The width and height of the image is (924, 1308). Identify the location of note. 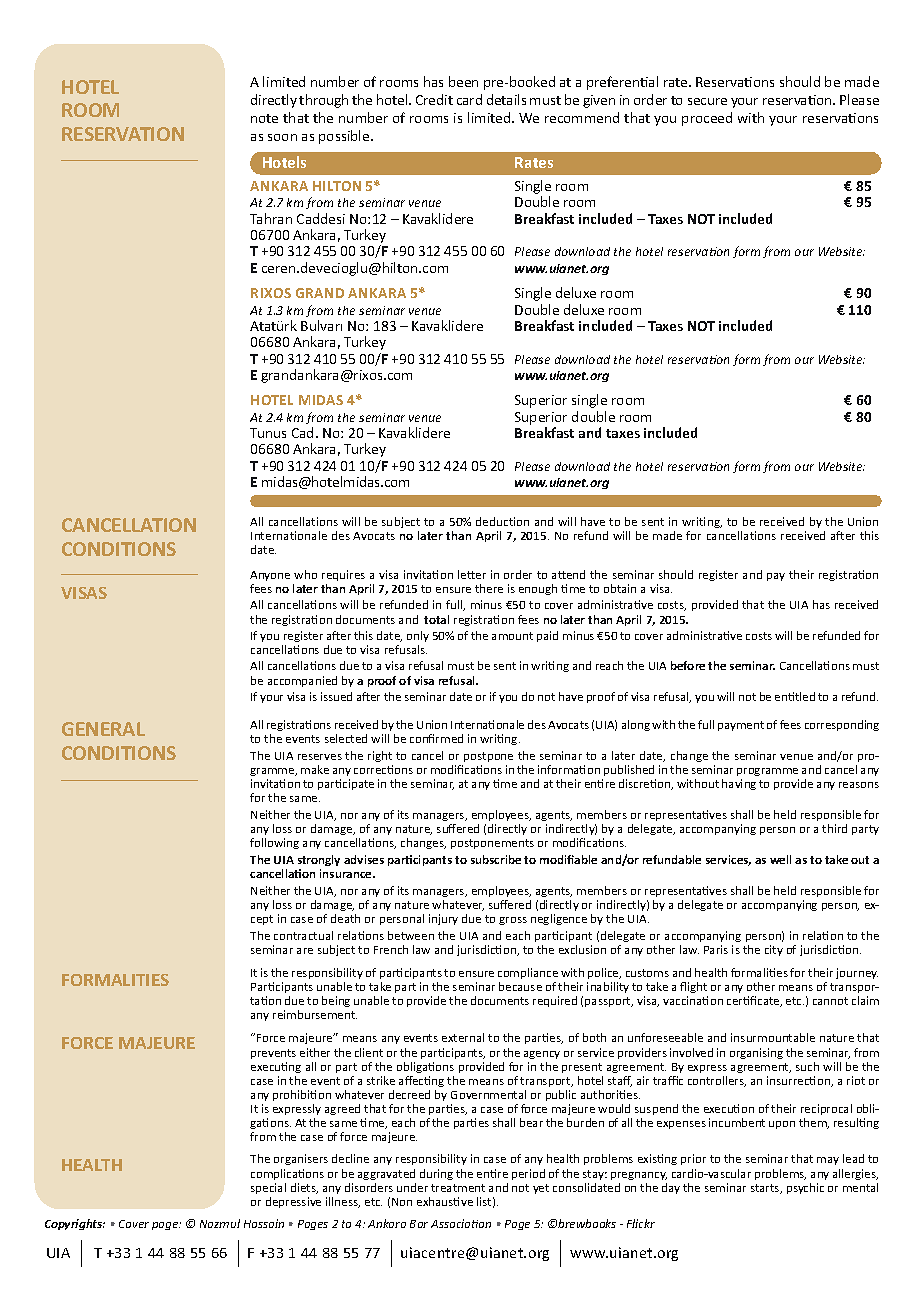
(264, 118).
